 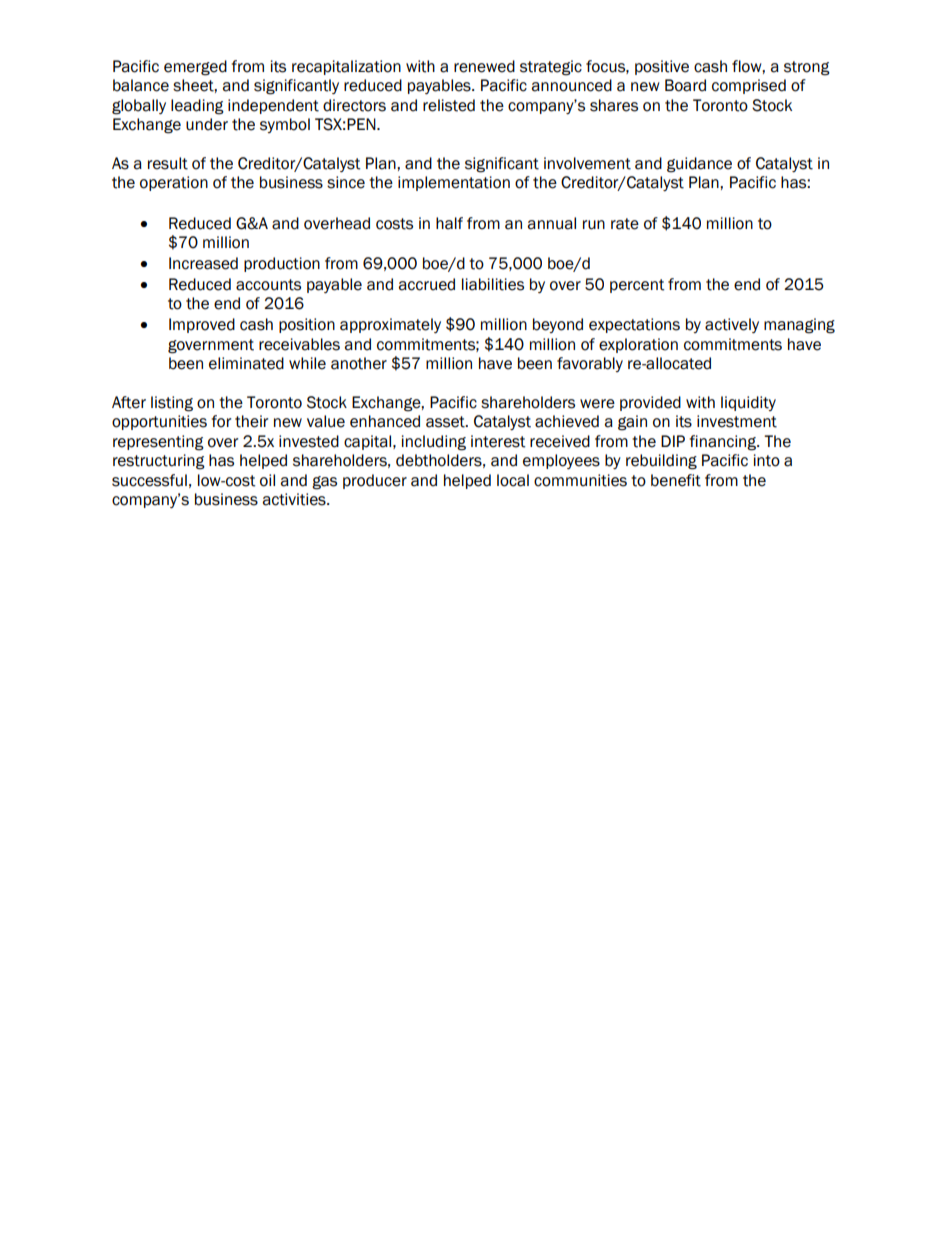 I want to click on eliminated, so click(x=246, y=363).
